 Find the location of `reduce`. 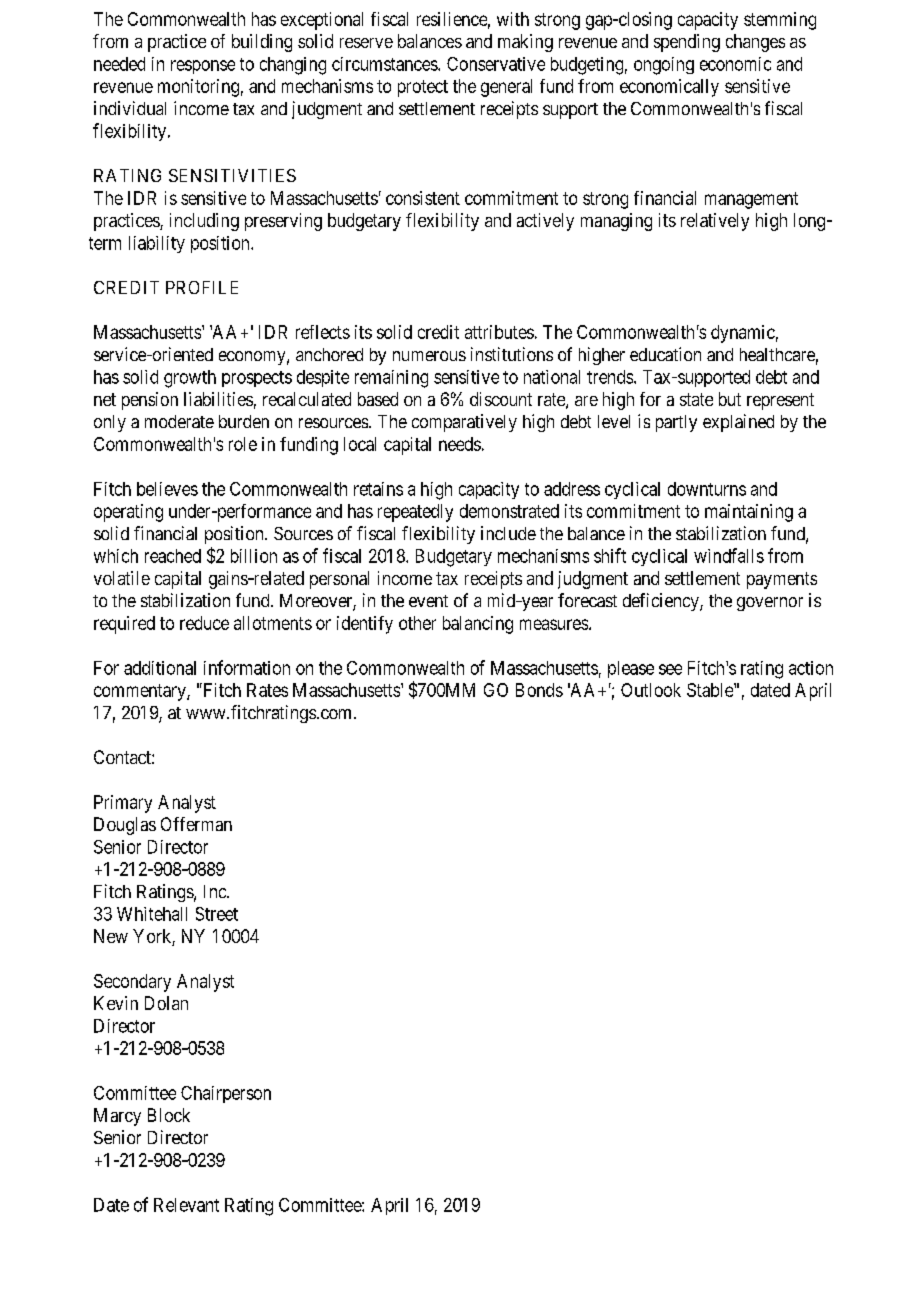

reduce is located at coordinates (204, 623).
